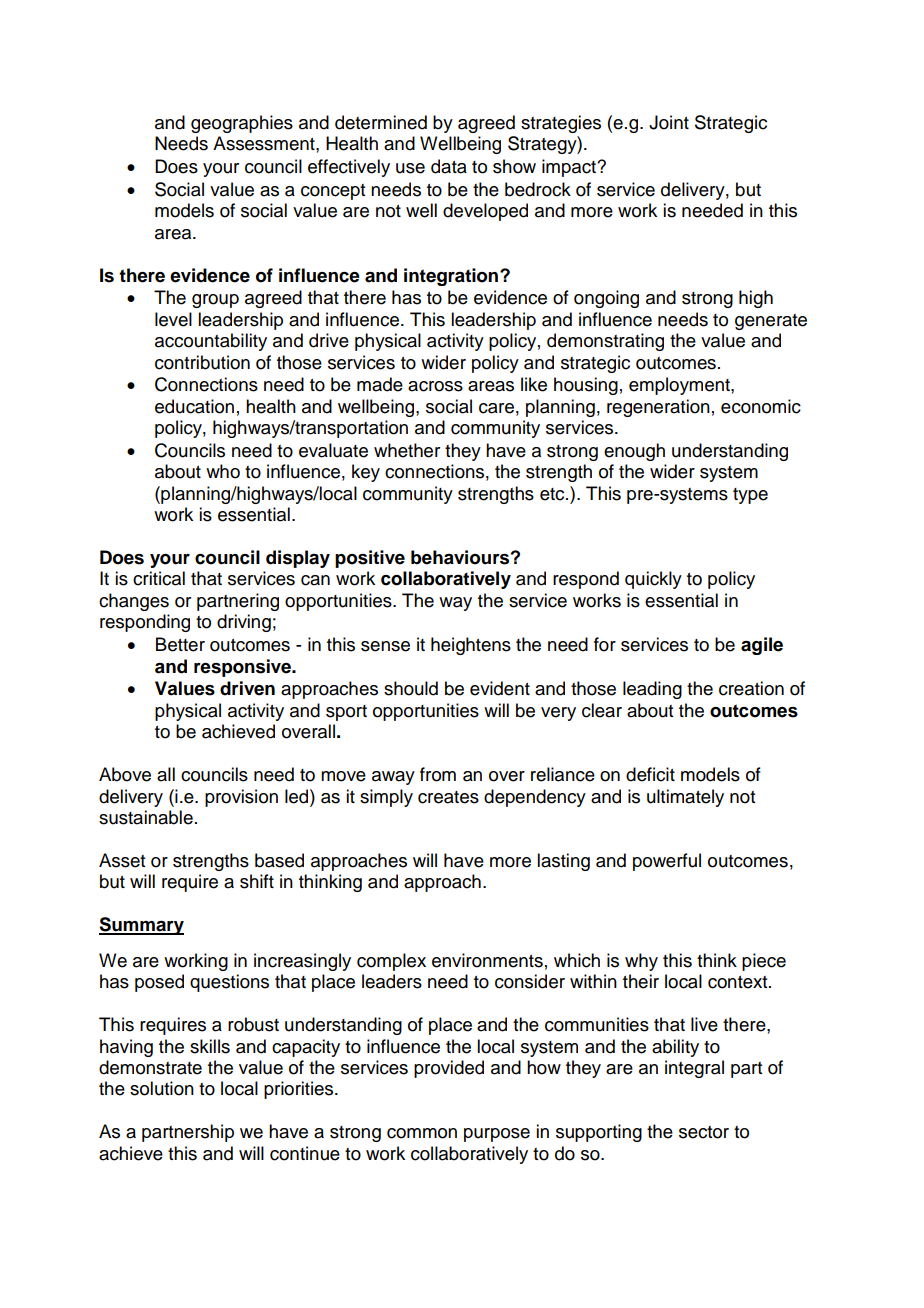  What do you see at coordinates (704, 1132) in the screenshot?
I see `sector` at bounding box center [704, 1132].
